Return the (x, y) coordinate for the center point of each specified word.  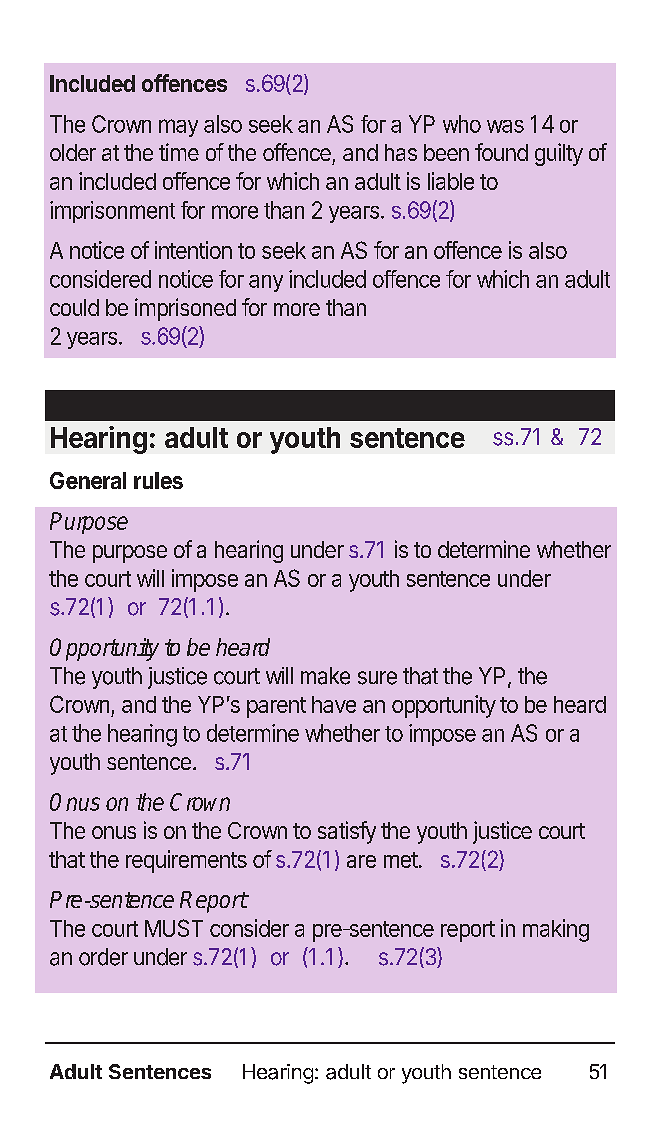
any (266, 283)
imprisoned (185, 309)
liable (451, 181)
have (334, 704)
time (179, 152)
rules (158, 480)
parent (276, 707)
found (501, 152)
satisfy (347, 832)
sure (377, 678)
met (401, 860)
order (103, 957)
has (401, 152)
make (325, 676)
